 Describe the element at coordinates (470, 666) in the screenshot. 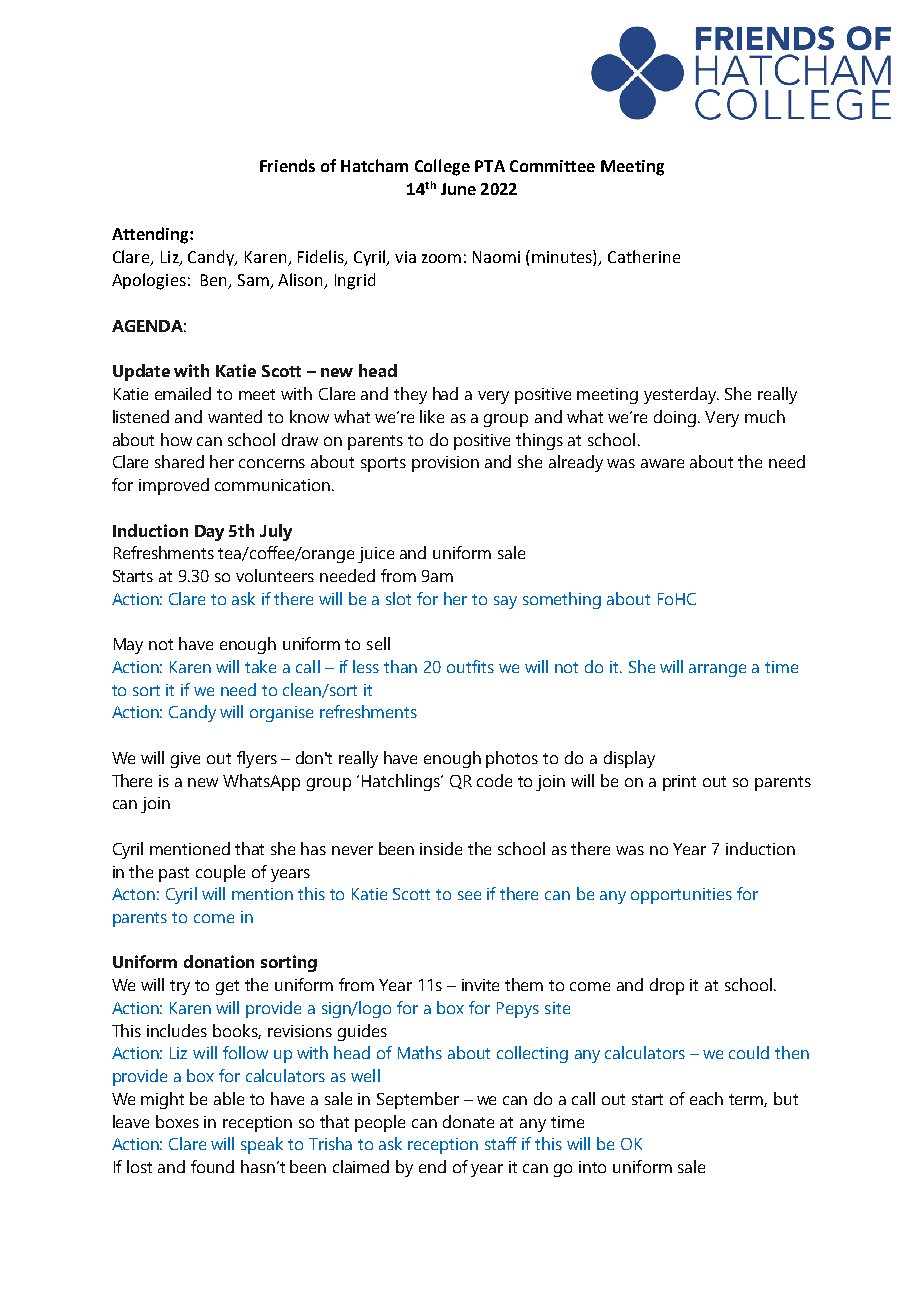

I see `outfits` at that location.
